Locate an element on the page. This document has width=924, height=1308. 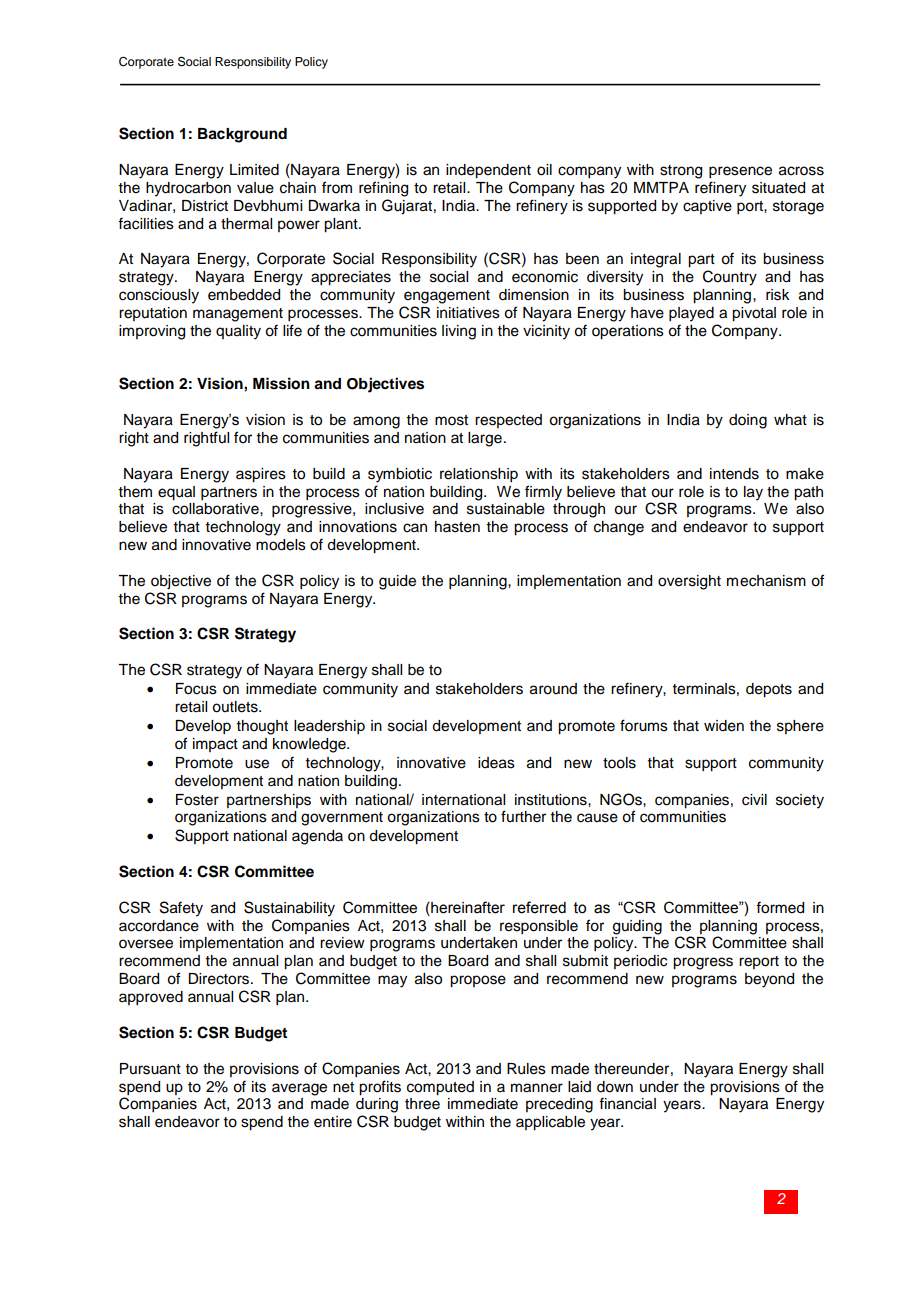
independent is located at coordinates (488, 171).
